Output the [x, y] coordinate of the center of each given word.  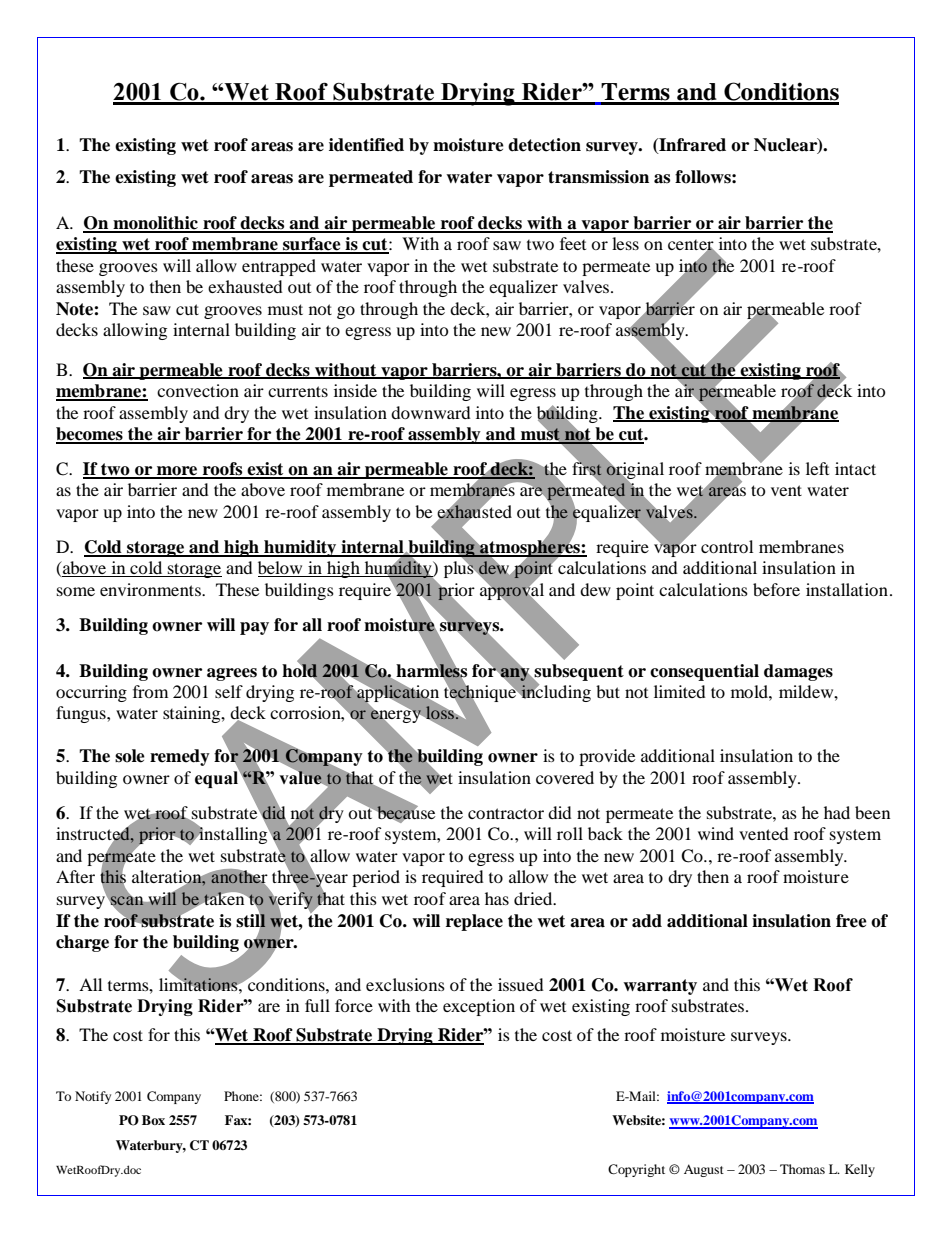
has [497, 898]
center [692, 246]
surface [312, 245]
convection [198, 390]
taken [224, 898]
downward [431, 412]
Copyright [636, 1170]
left [817, 468]
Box [153, 1120]
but [608, 691]
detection [544, 145]
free [851, 921]
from [150, 691]
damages [798, 672]
